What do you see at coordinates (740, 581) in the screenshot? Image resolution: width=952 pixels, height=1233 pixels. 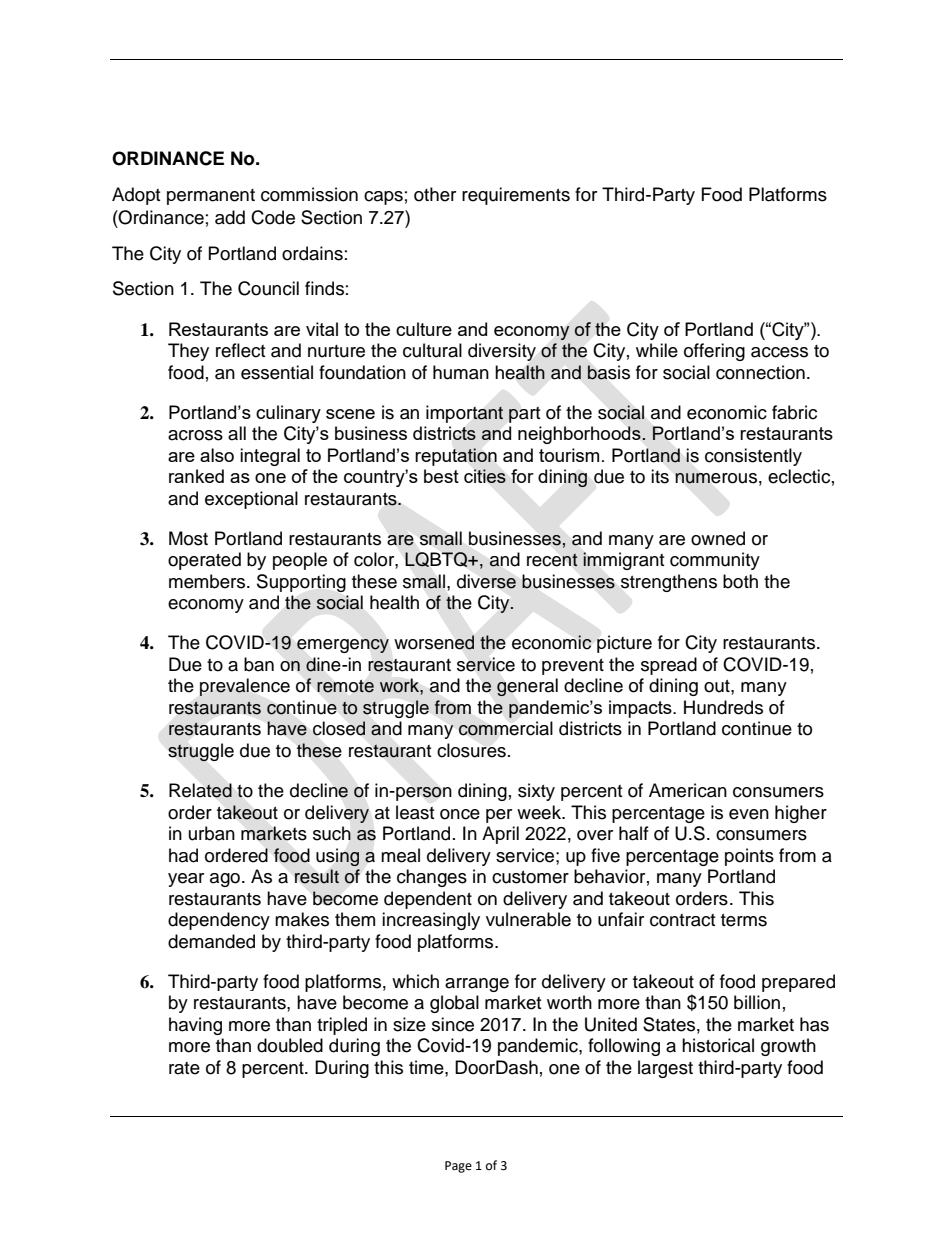 I see `both` at bounding box center [740, 581].
